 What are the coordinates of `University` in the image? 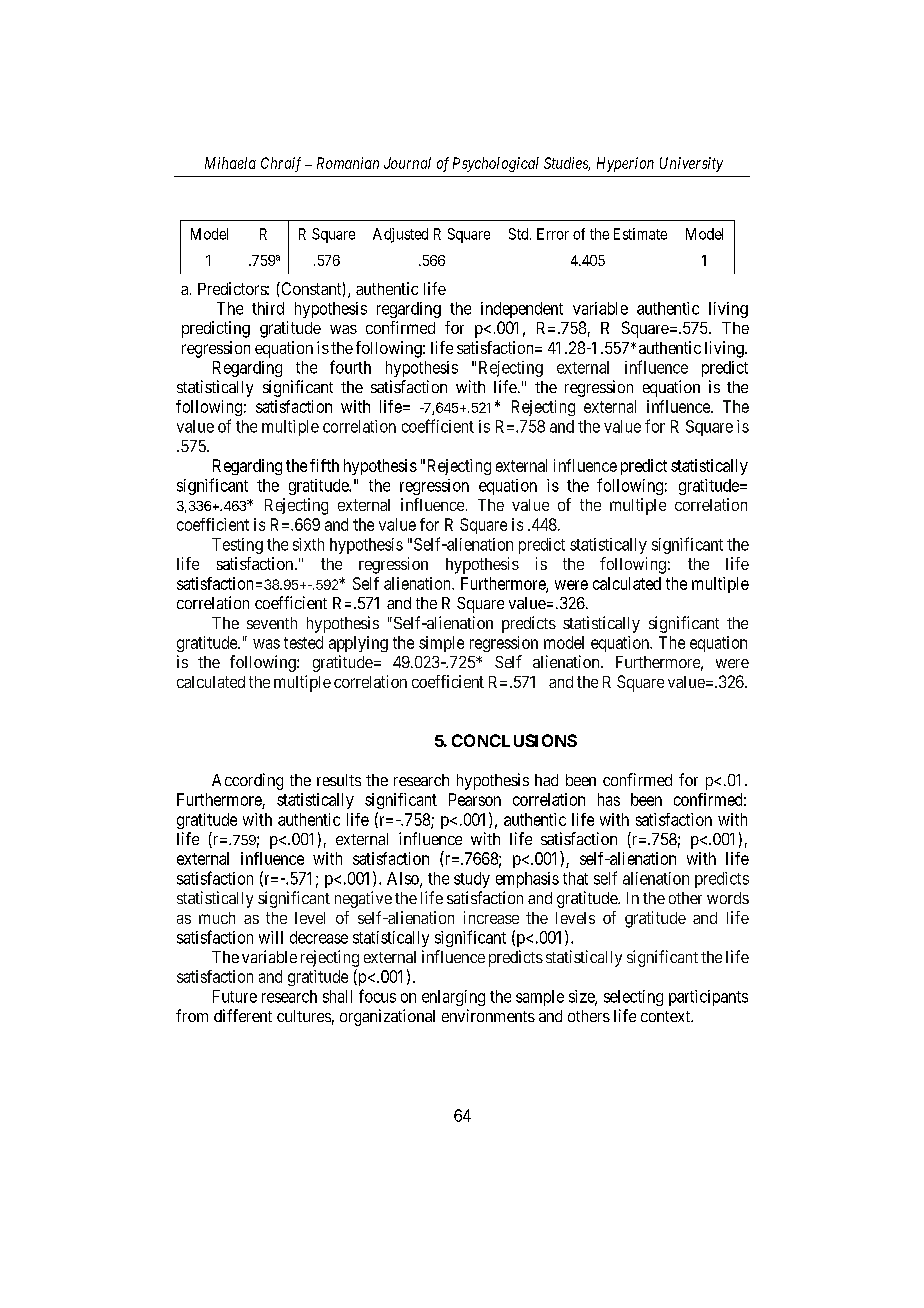 It's located at (691, 164).
